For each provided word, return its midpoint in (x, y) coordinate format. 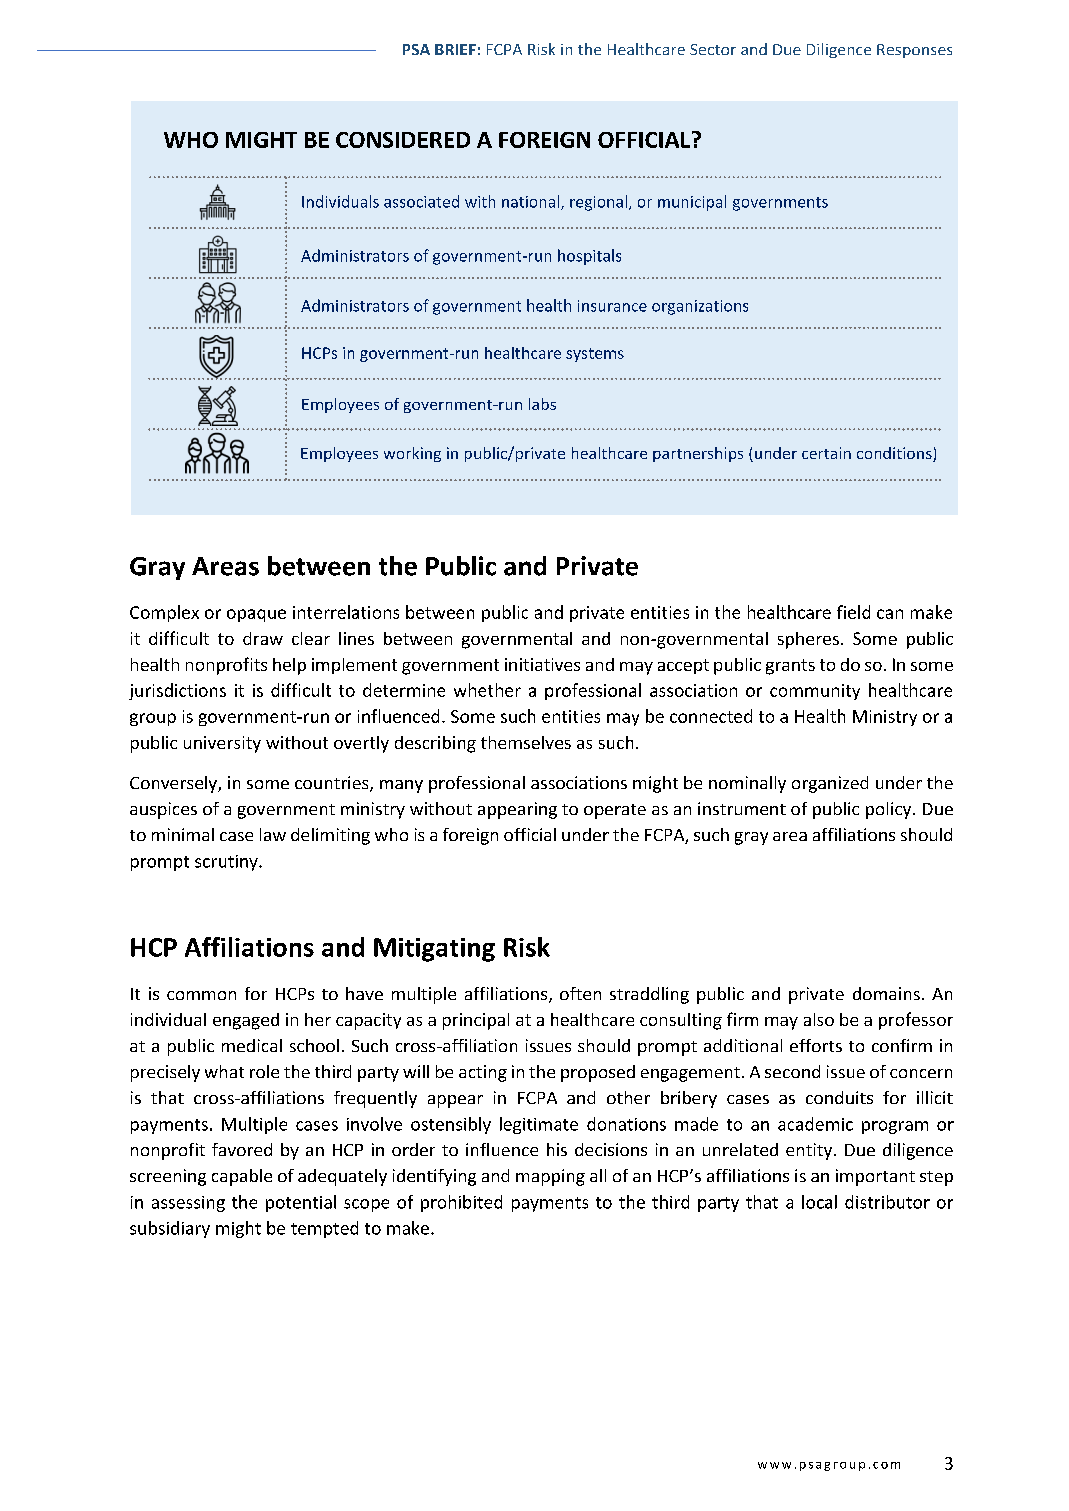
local (819, 1202)
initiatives (542, 664)
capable (242, 1177)
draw (263, 638)
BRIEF (455, 49)
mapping (550, 1177)
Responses (914, 51)
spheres (808, 640)
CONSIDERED (403, 140)
